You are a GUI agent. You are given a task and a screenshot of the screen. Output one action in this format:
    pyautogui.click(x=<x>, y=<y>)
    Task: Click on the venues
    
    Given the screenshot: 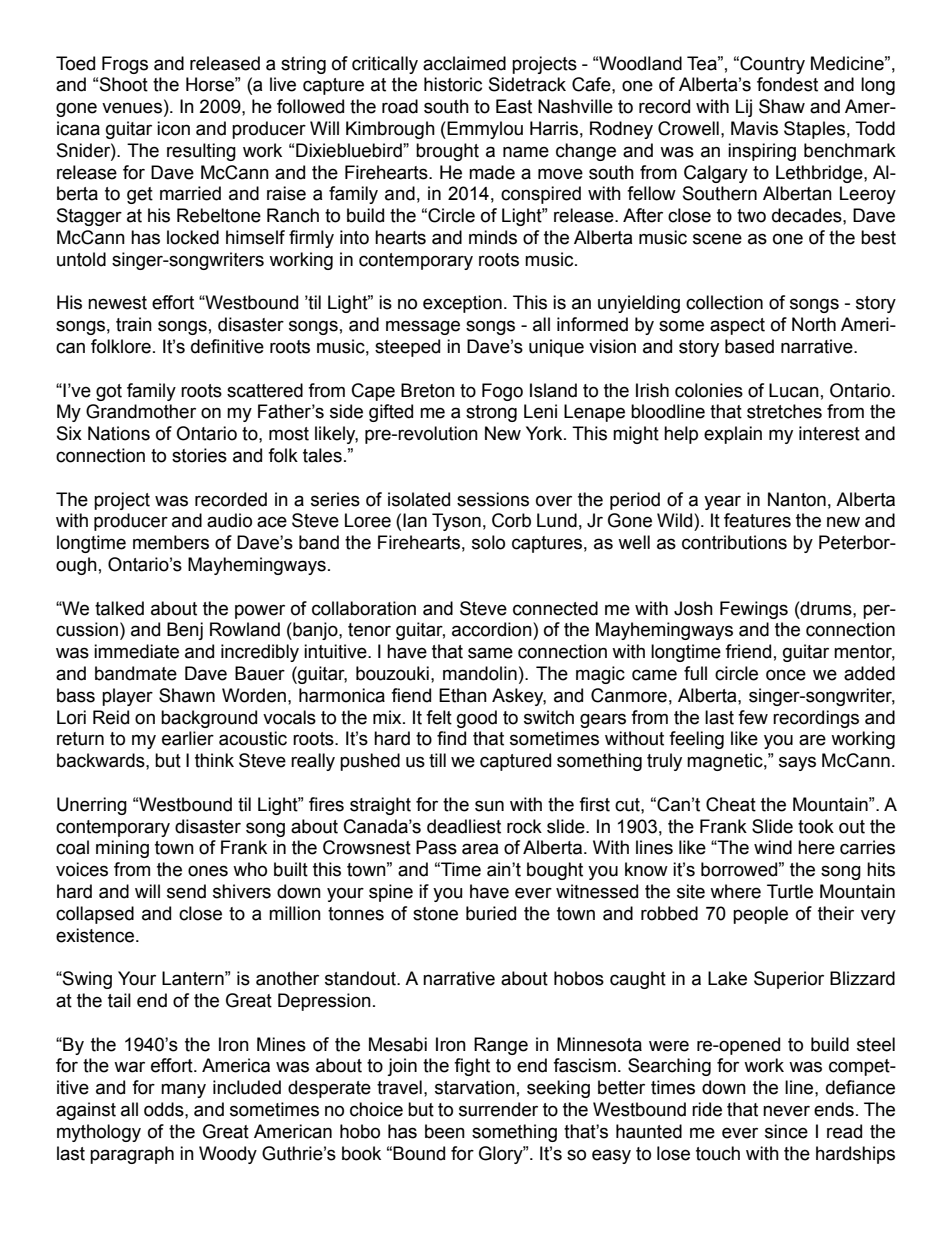 What is the action you would take?
    pyautogui.click(x=132, y=108)
